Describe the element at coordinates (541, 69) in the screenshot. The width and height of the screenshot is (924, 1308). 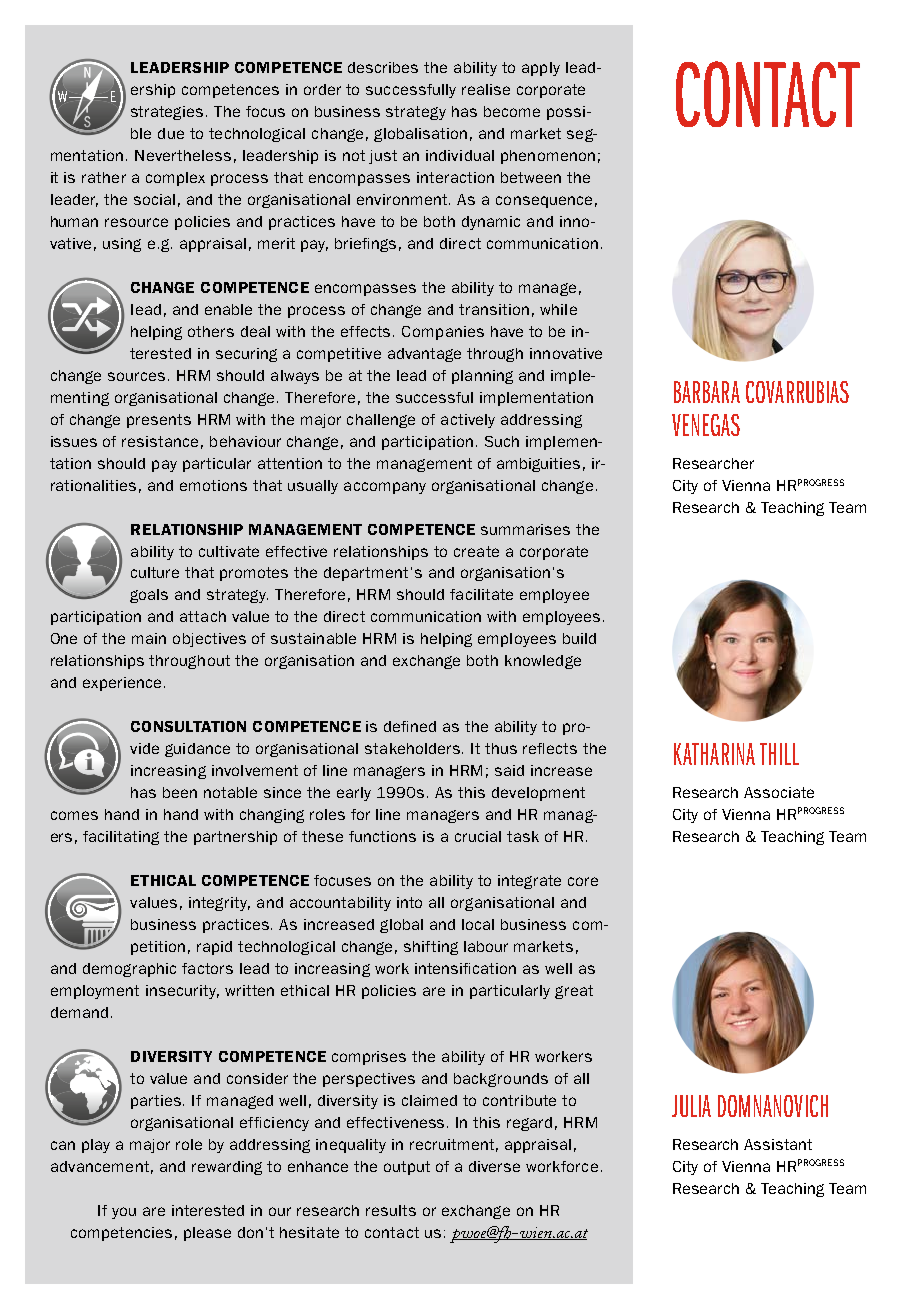
I see `apply` at that location.
